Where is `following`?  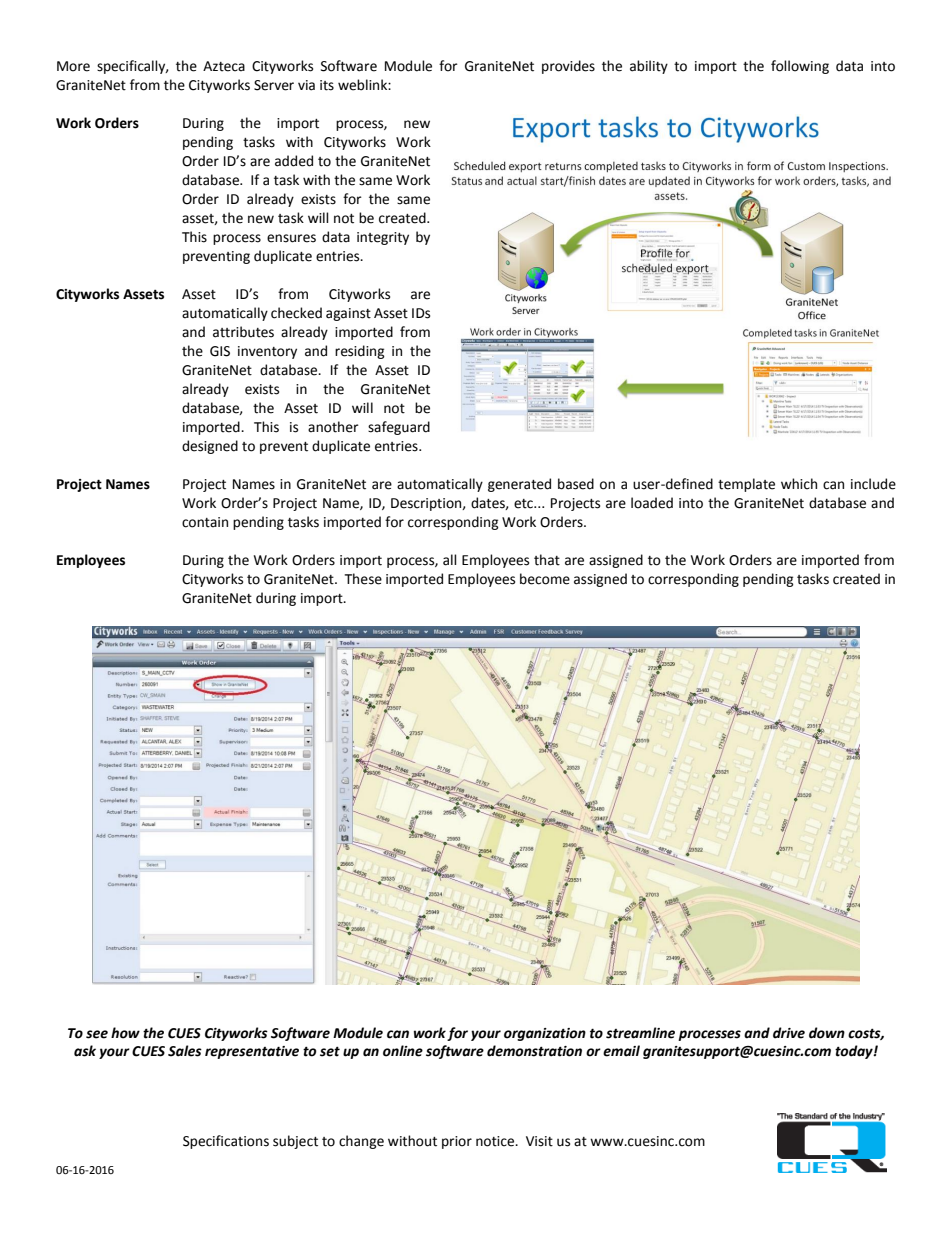
following is located at coordinates (800, 67).
